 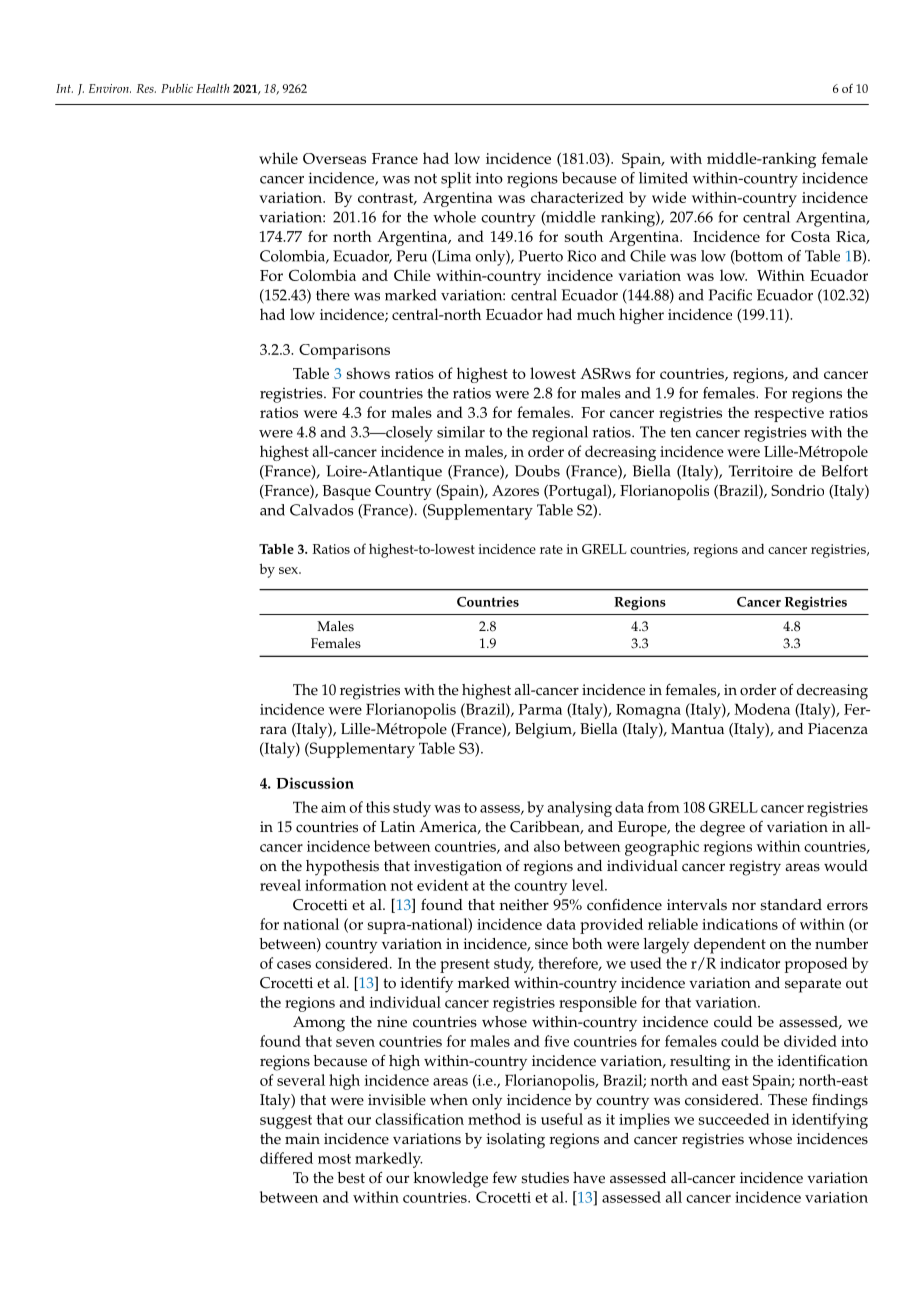 I want to click on Basque, so click(x=347, y=492).
